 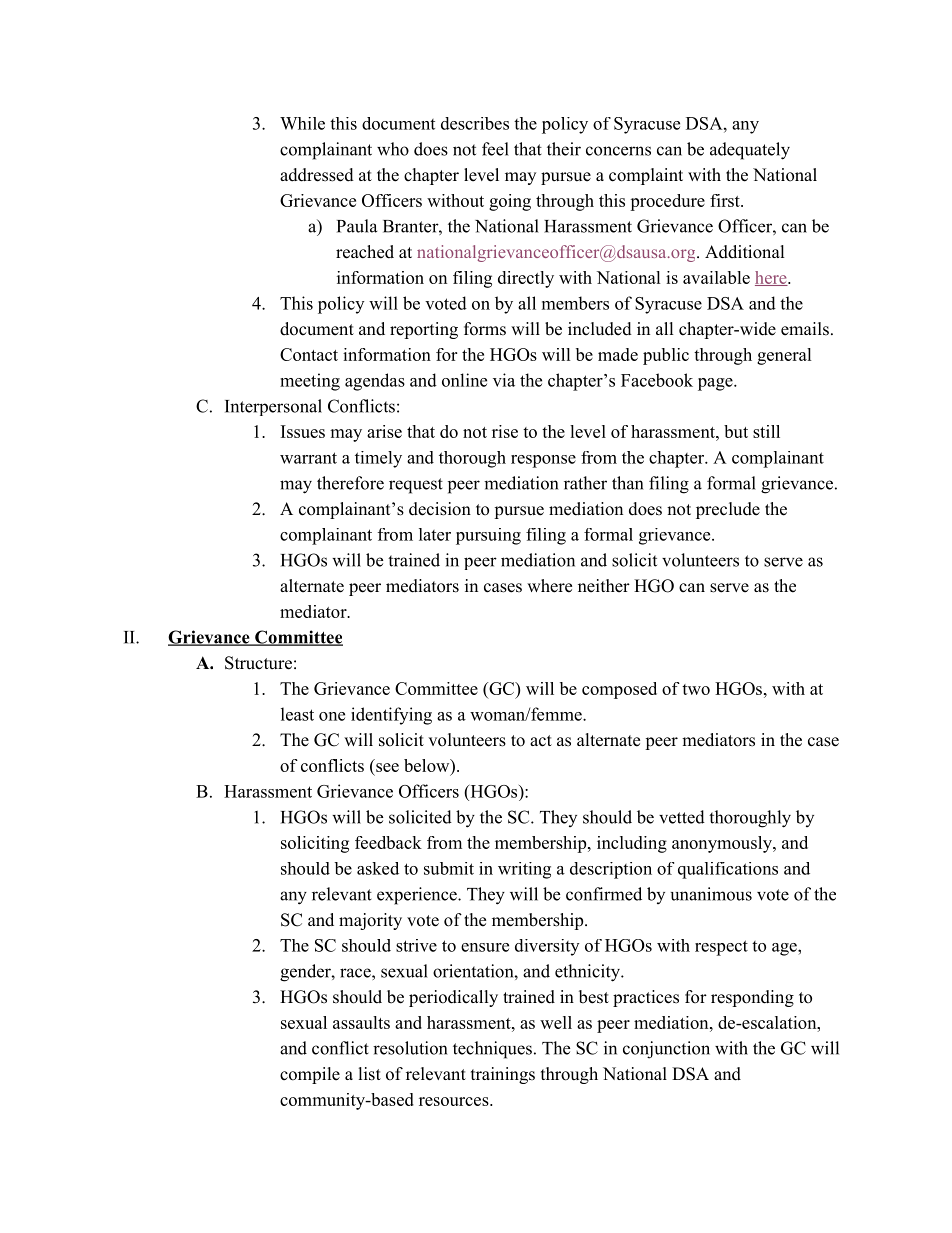 What do you see at coordinates (309, 354) in the screenshot?
I see `Contact` at bounding box center [309, 354].
